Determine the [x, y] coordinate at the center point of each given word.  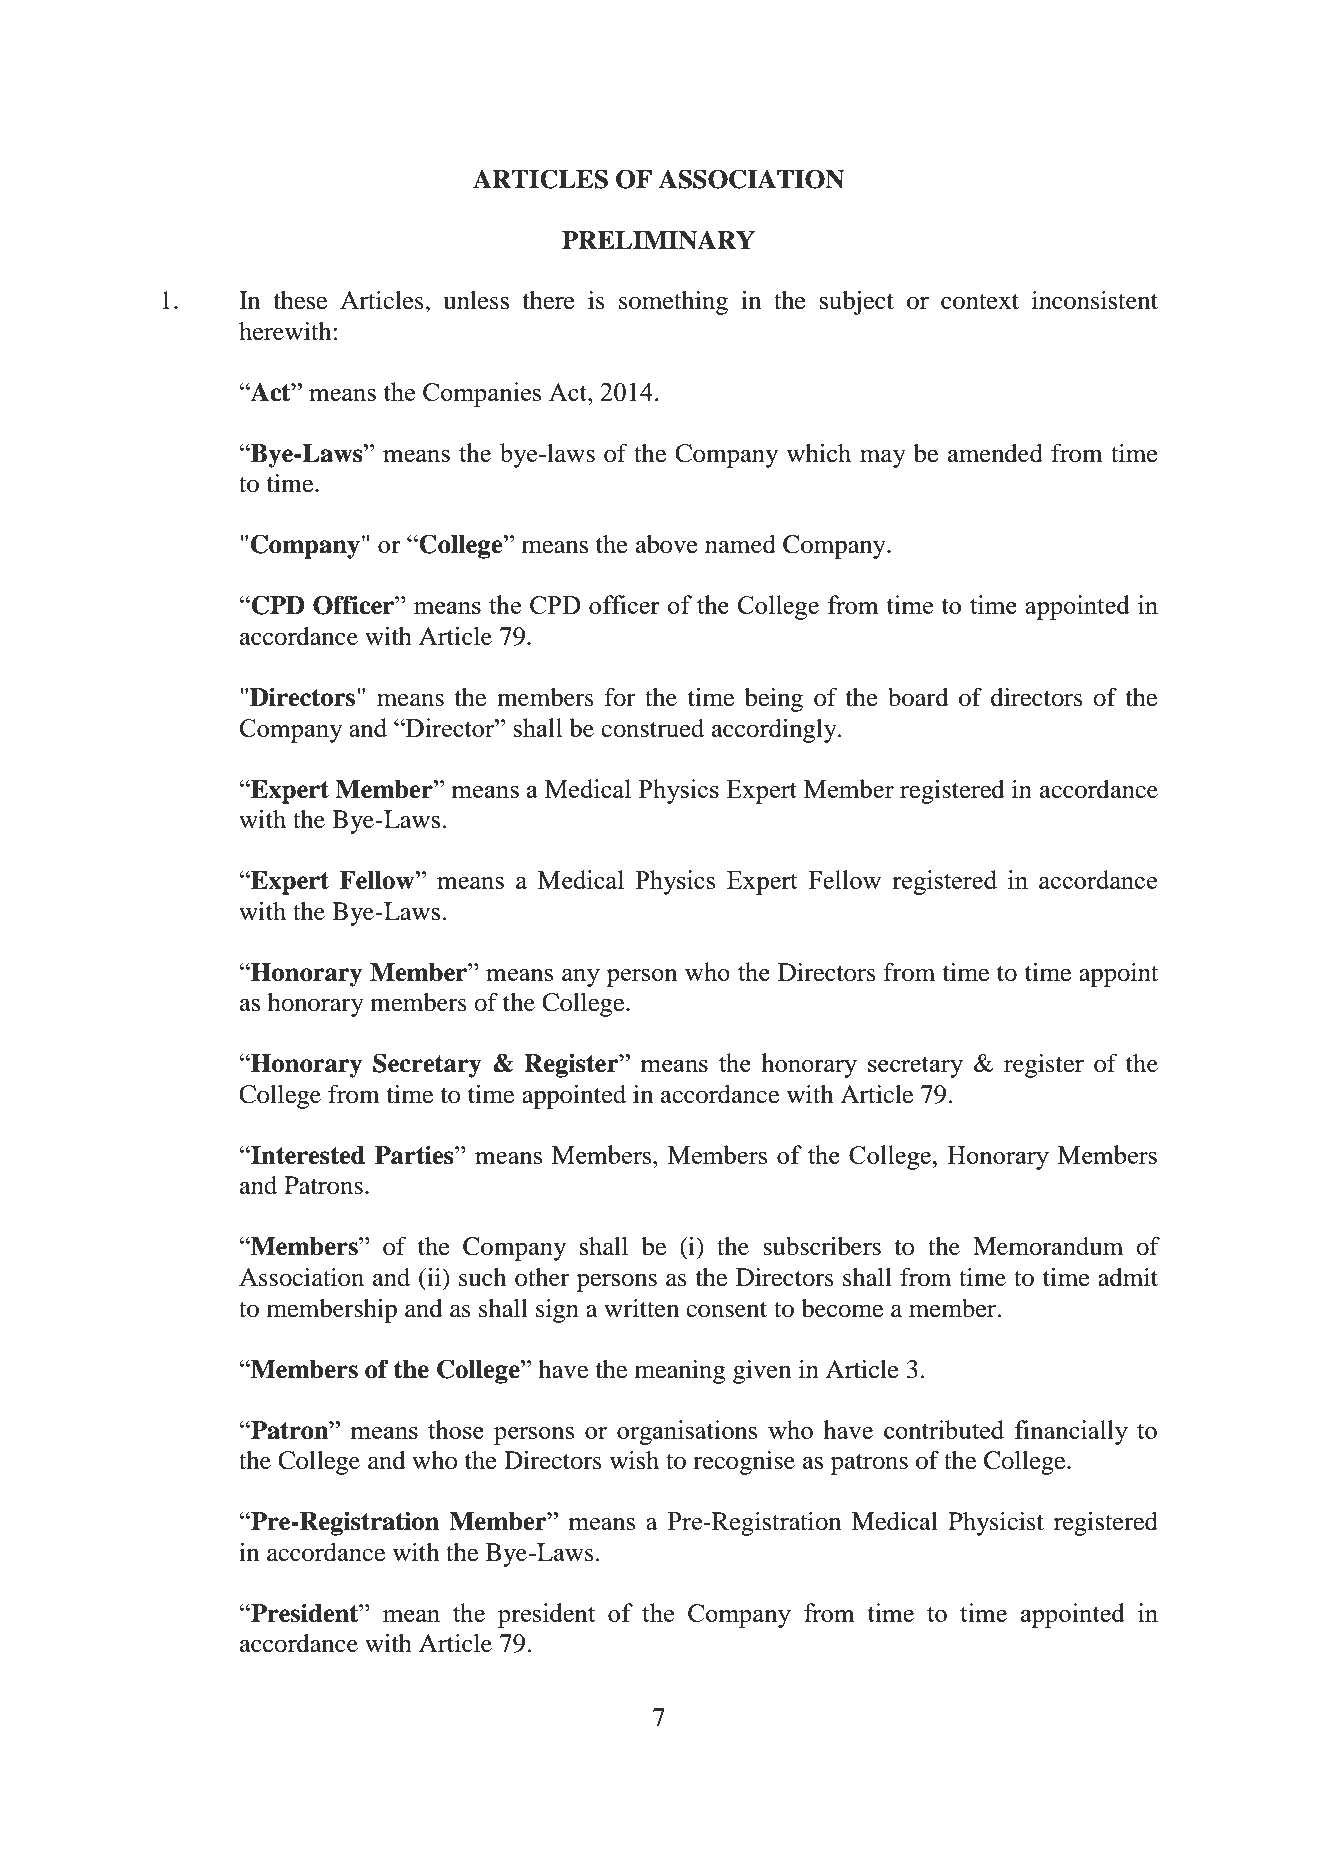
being [774, 700]
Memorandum [1048, 1246]
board [918, 697]
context [980, 302]
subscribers [822, 1246]
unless [476, 300]
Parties [415, 1155]
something [673, 303]
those [456, 1429]
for [620, 697]
